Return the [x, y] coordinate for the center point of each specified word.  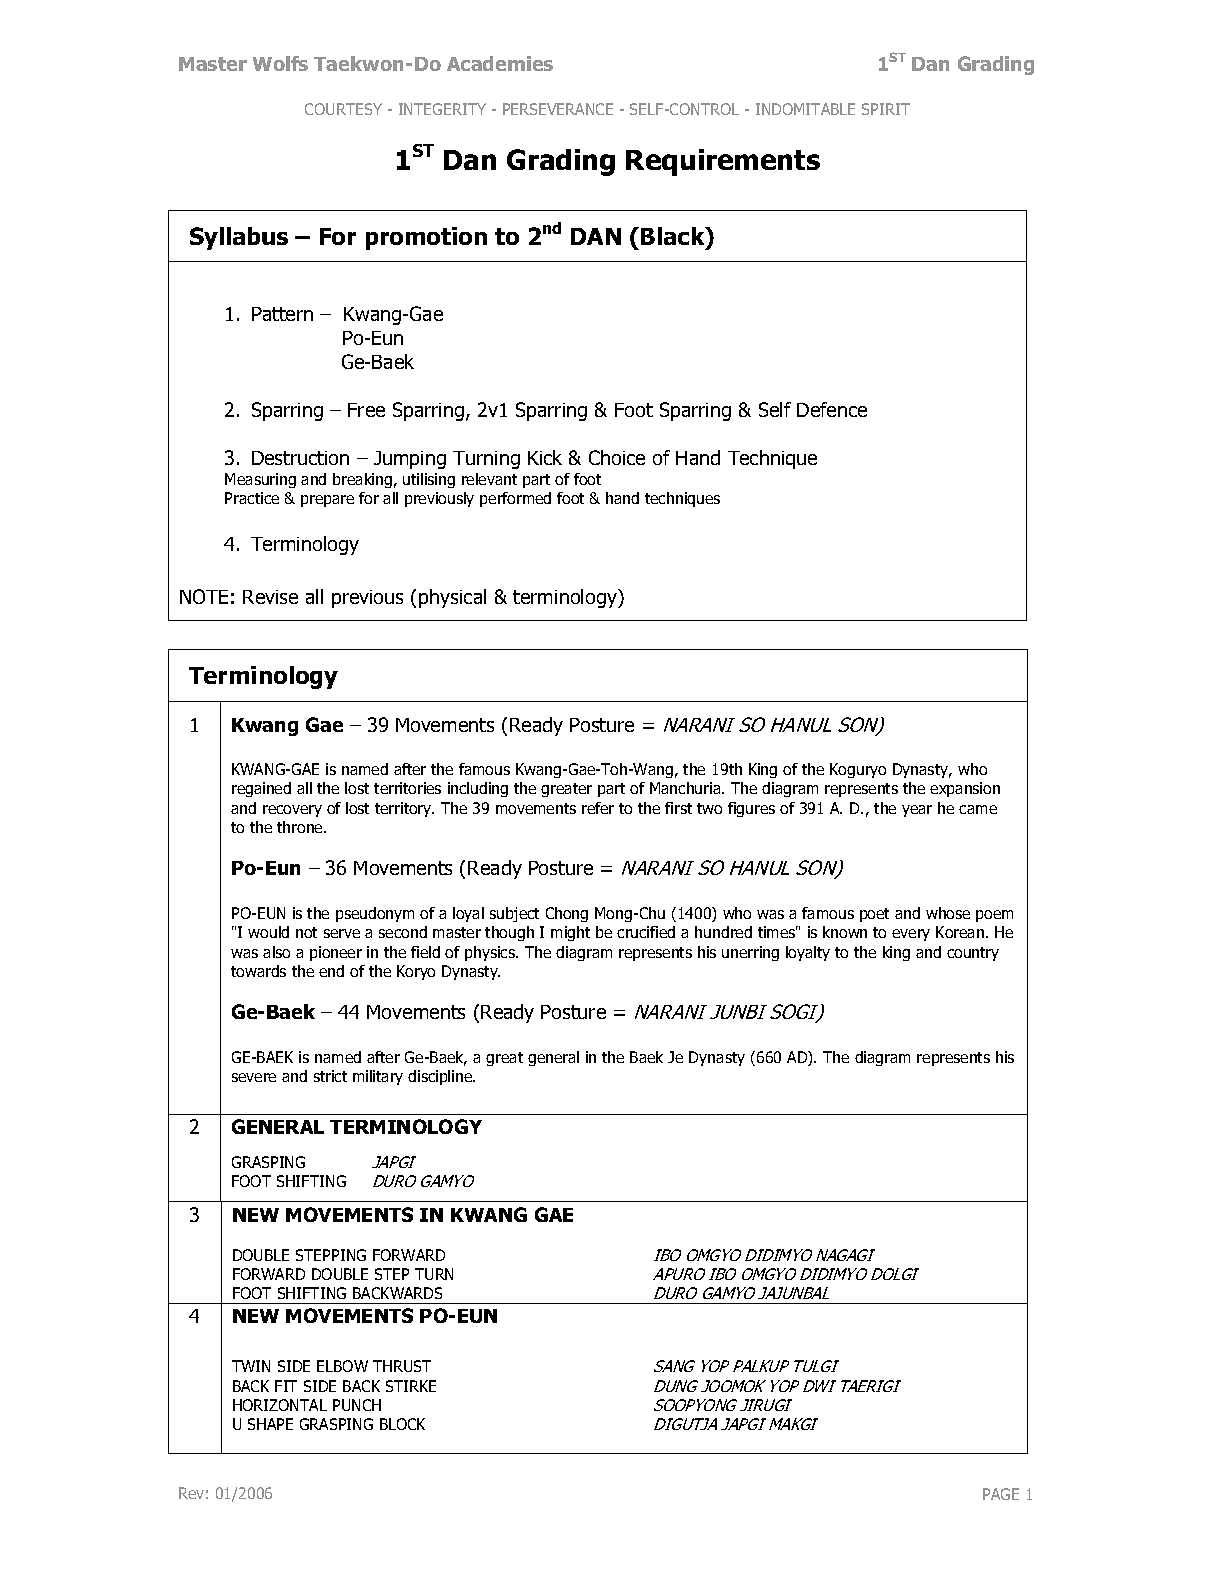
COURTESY [343, 109]
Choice [617, 457]
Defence [832, 409]
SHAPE [270, 1424]
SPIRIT [886, 109]
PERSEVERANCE [558, 109]
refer [598, 808]
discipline [441, 1077]
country [973, 954]
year [917, 811]
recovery [292, 811]
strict [330, 1076]
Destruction [300, 458]
